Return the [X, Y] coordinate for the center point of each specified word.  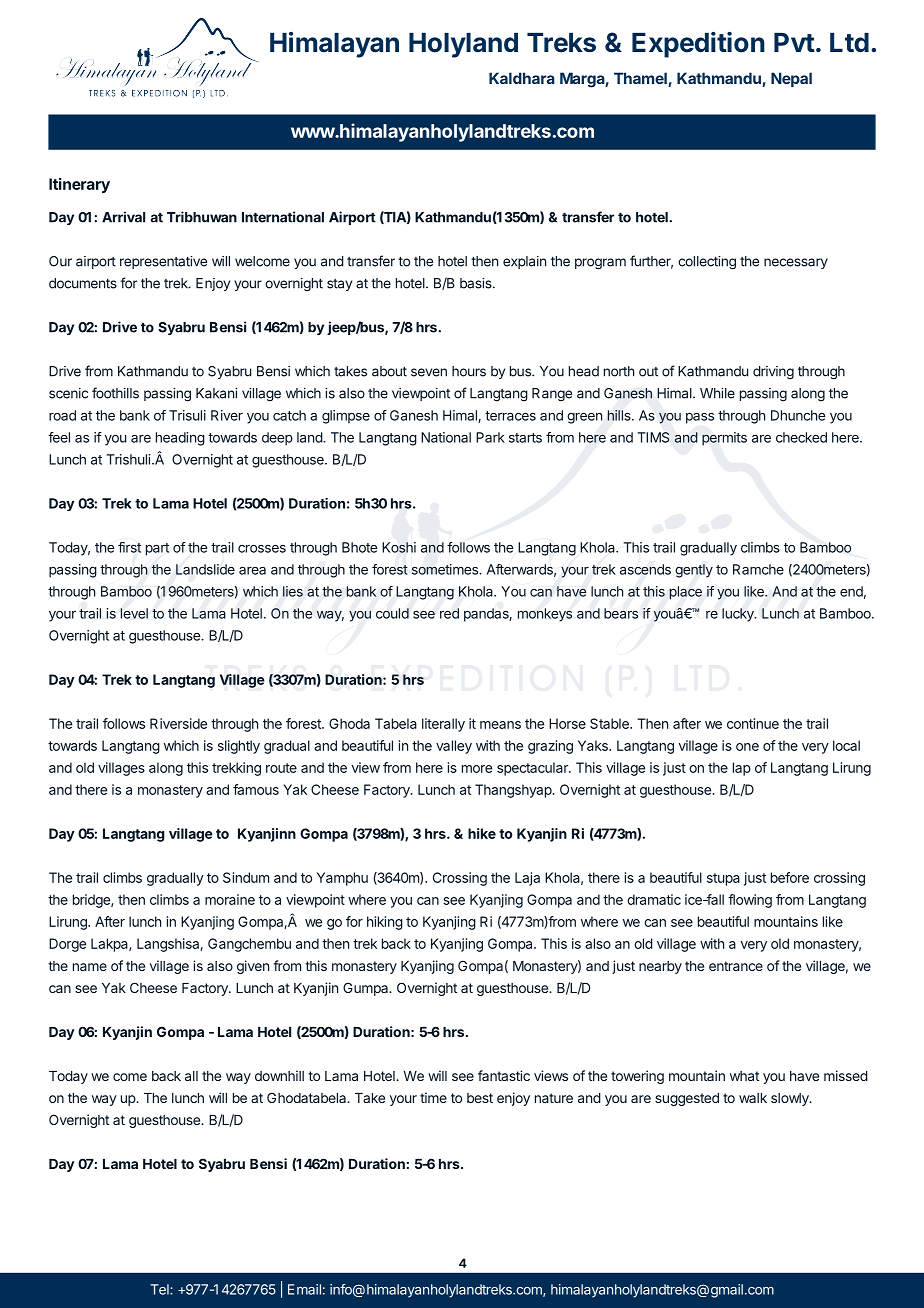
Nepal [791, 79]
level [134, 613]
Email [304, 1289]
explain [524, 262]
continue [753, 723]
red [449, 613]
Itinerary [79, 185]
